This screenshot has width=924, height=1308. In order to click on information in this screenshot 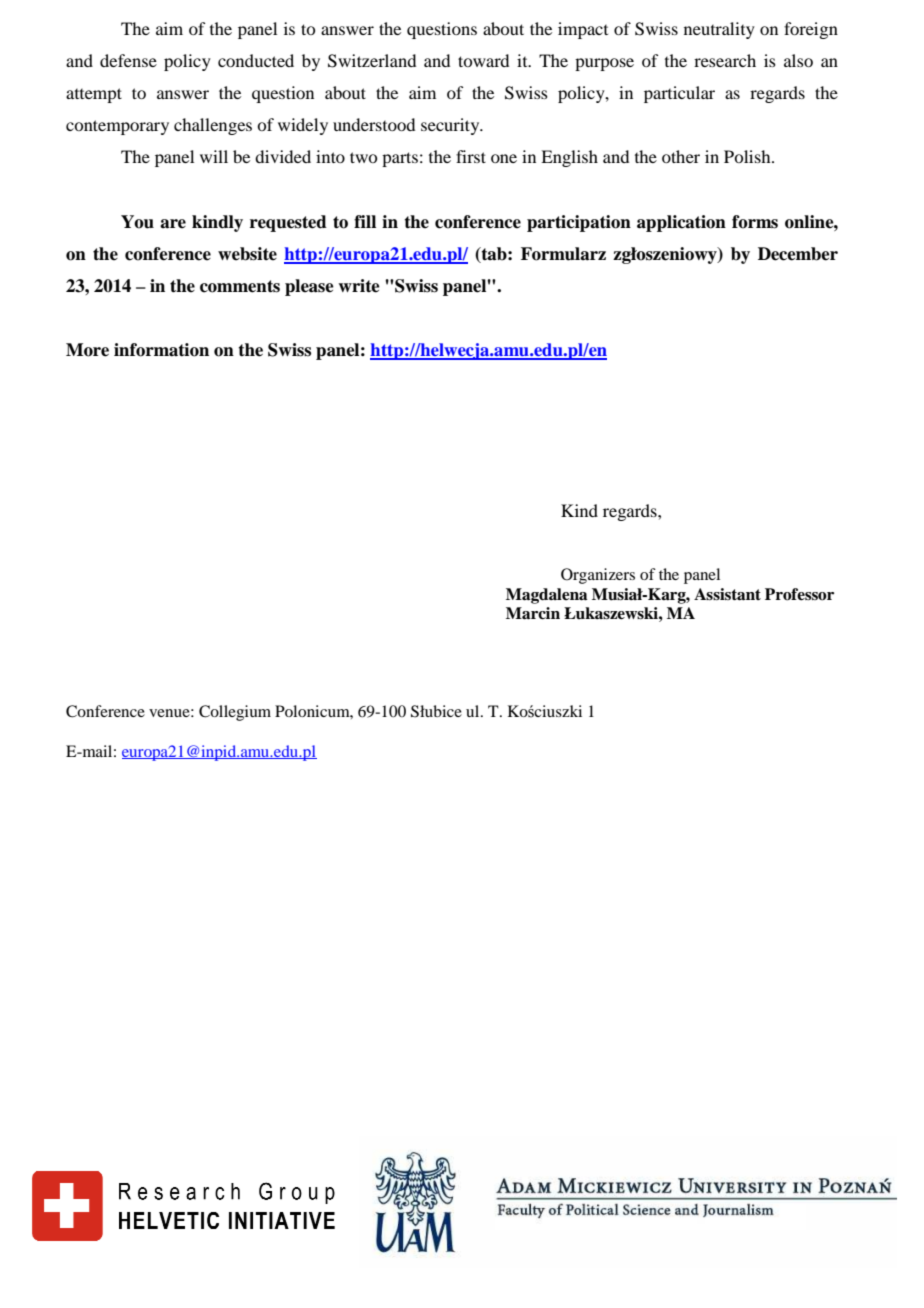, I will do `click(161, 350)`.
